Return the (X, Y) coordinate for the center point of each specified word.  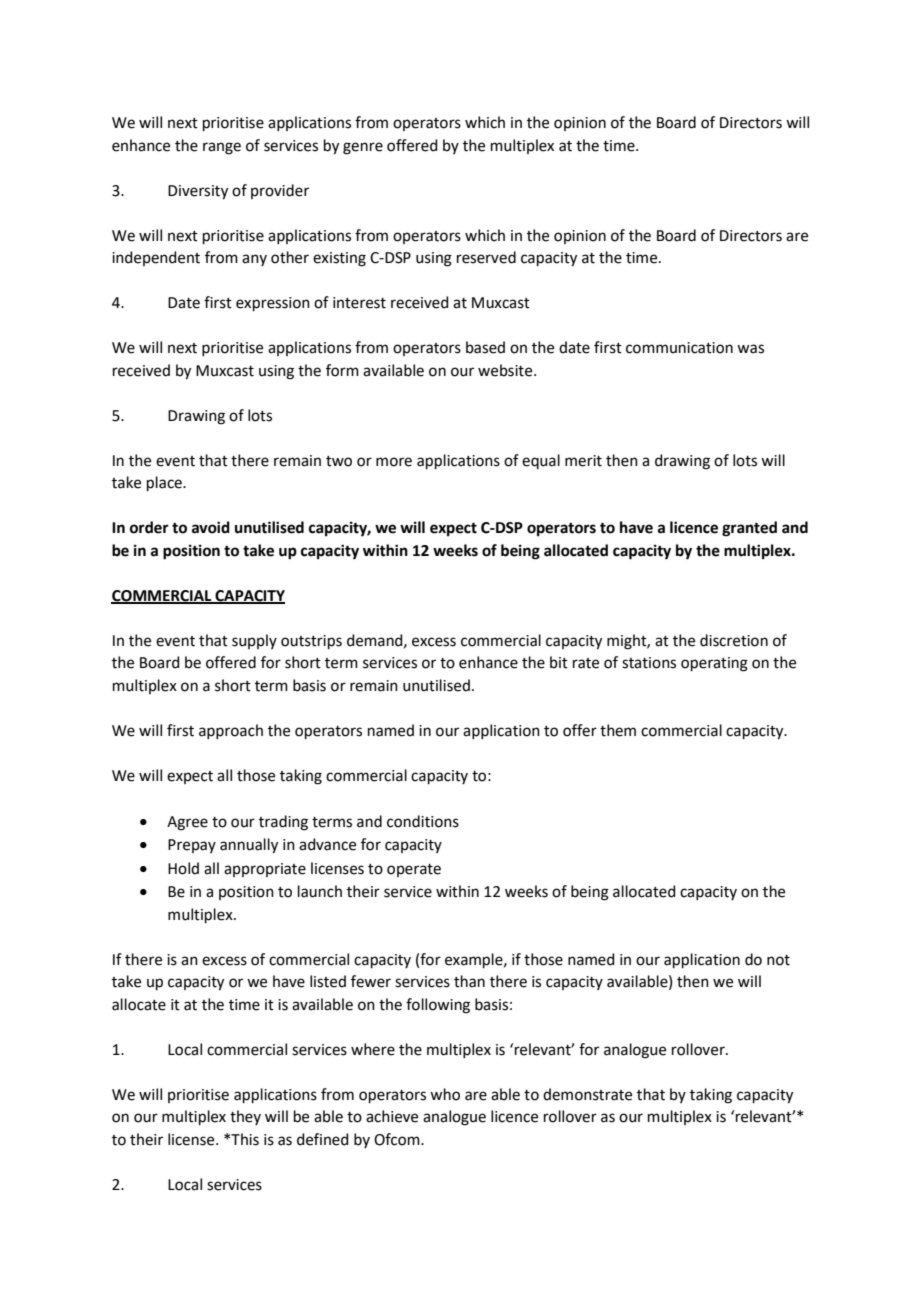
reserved (486, 257)
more (394, 462)
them (618, 730)
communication (679, 348)
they (245, 1117)
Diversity (198, 192)
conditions (423, 821)
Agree (187, 823)
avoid (211, 527)
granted (749, 529)
